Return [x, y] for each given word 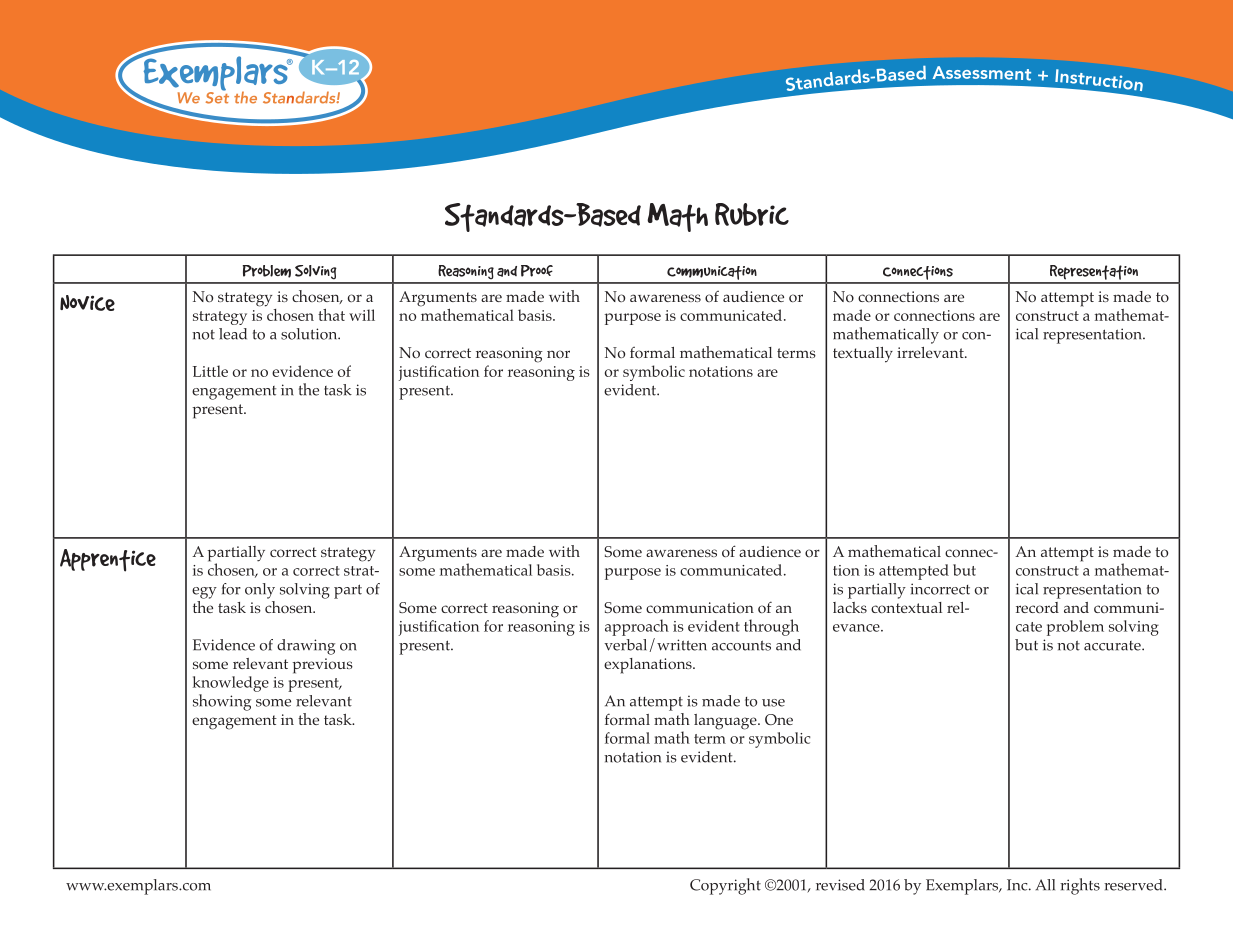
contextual [906, 607]
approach [637, 627]
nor [558, 354]
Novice [87, 303]
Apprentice [108, 560]
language [726, 722]
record [1037, 607]
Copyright [725, 886]
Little [210, 371]
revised [840, 885]
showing [222, 702]
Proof [537, 271]
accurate [1113, 646]
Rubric [752, 214]
